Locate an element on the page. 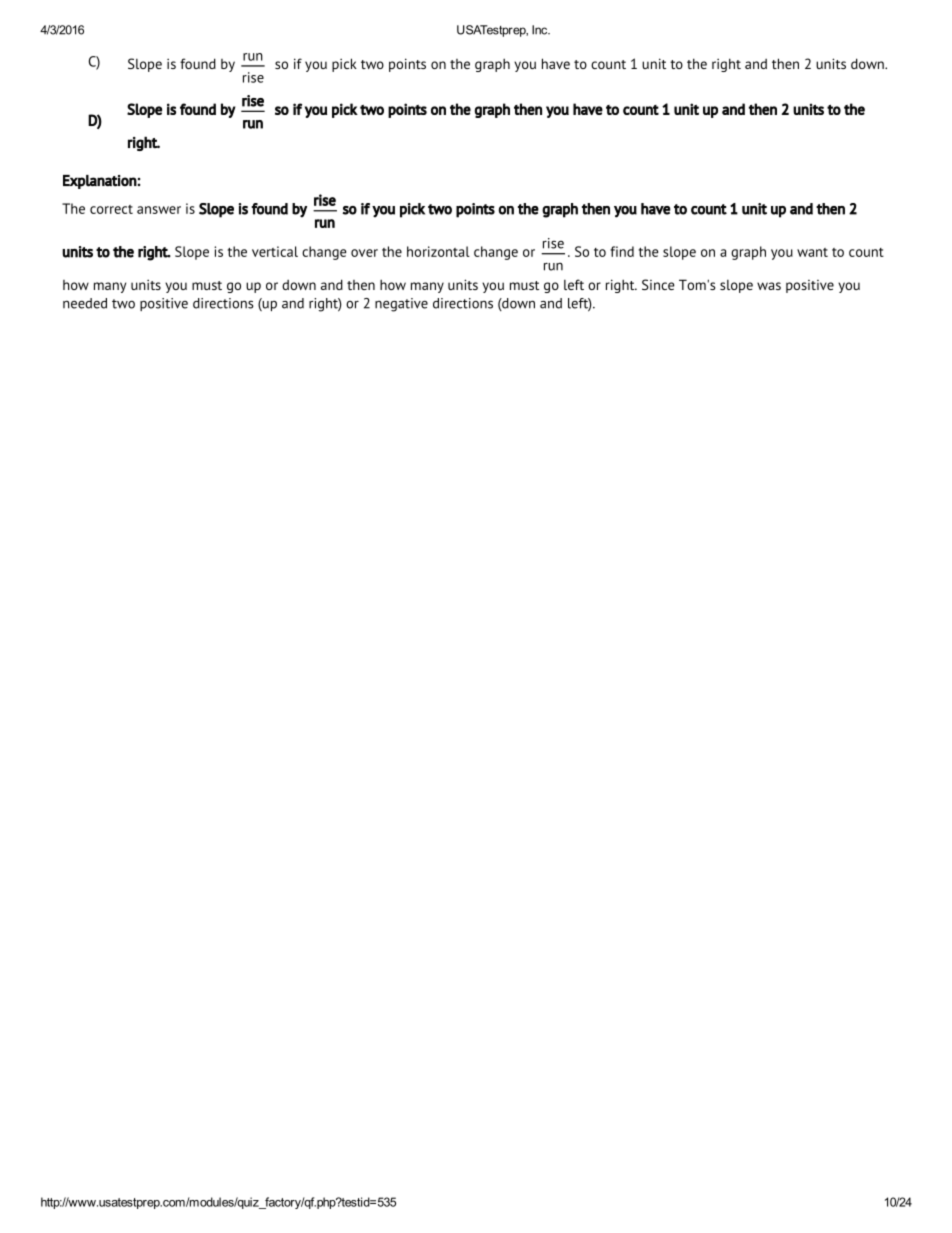 Image resolution: width=952 pixels, height=1233 pixels. was is located at coordinates (769, 286).
